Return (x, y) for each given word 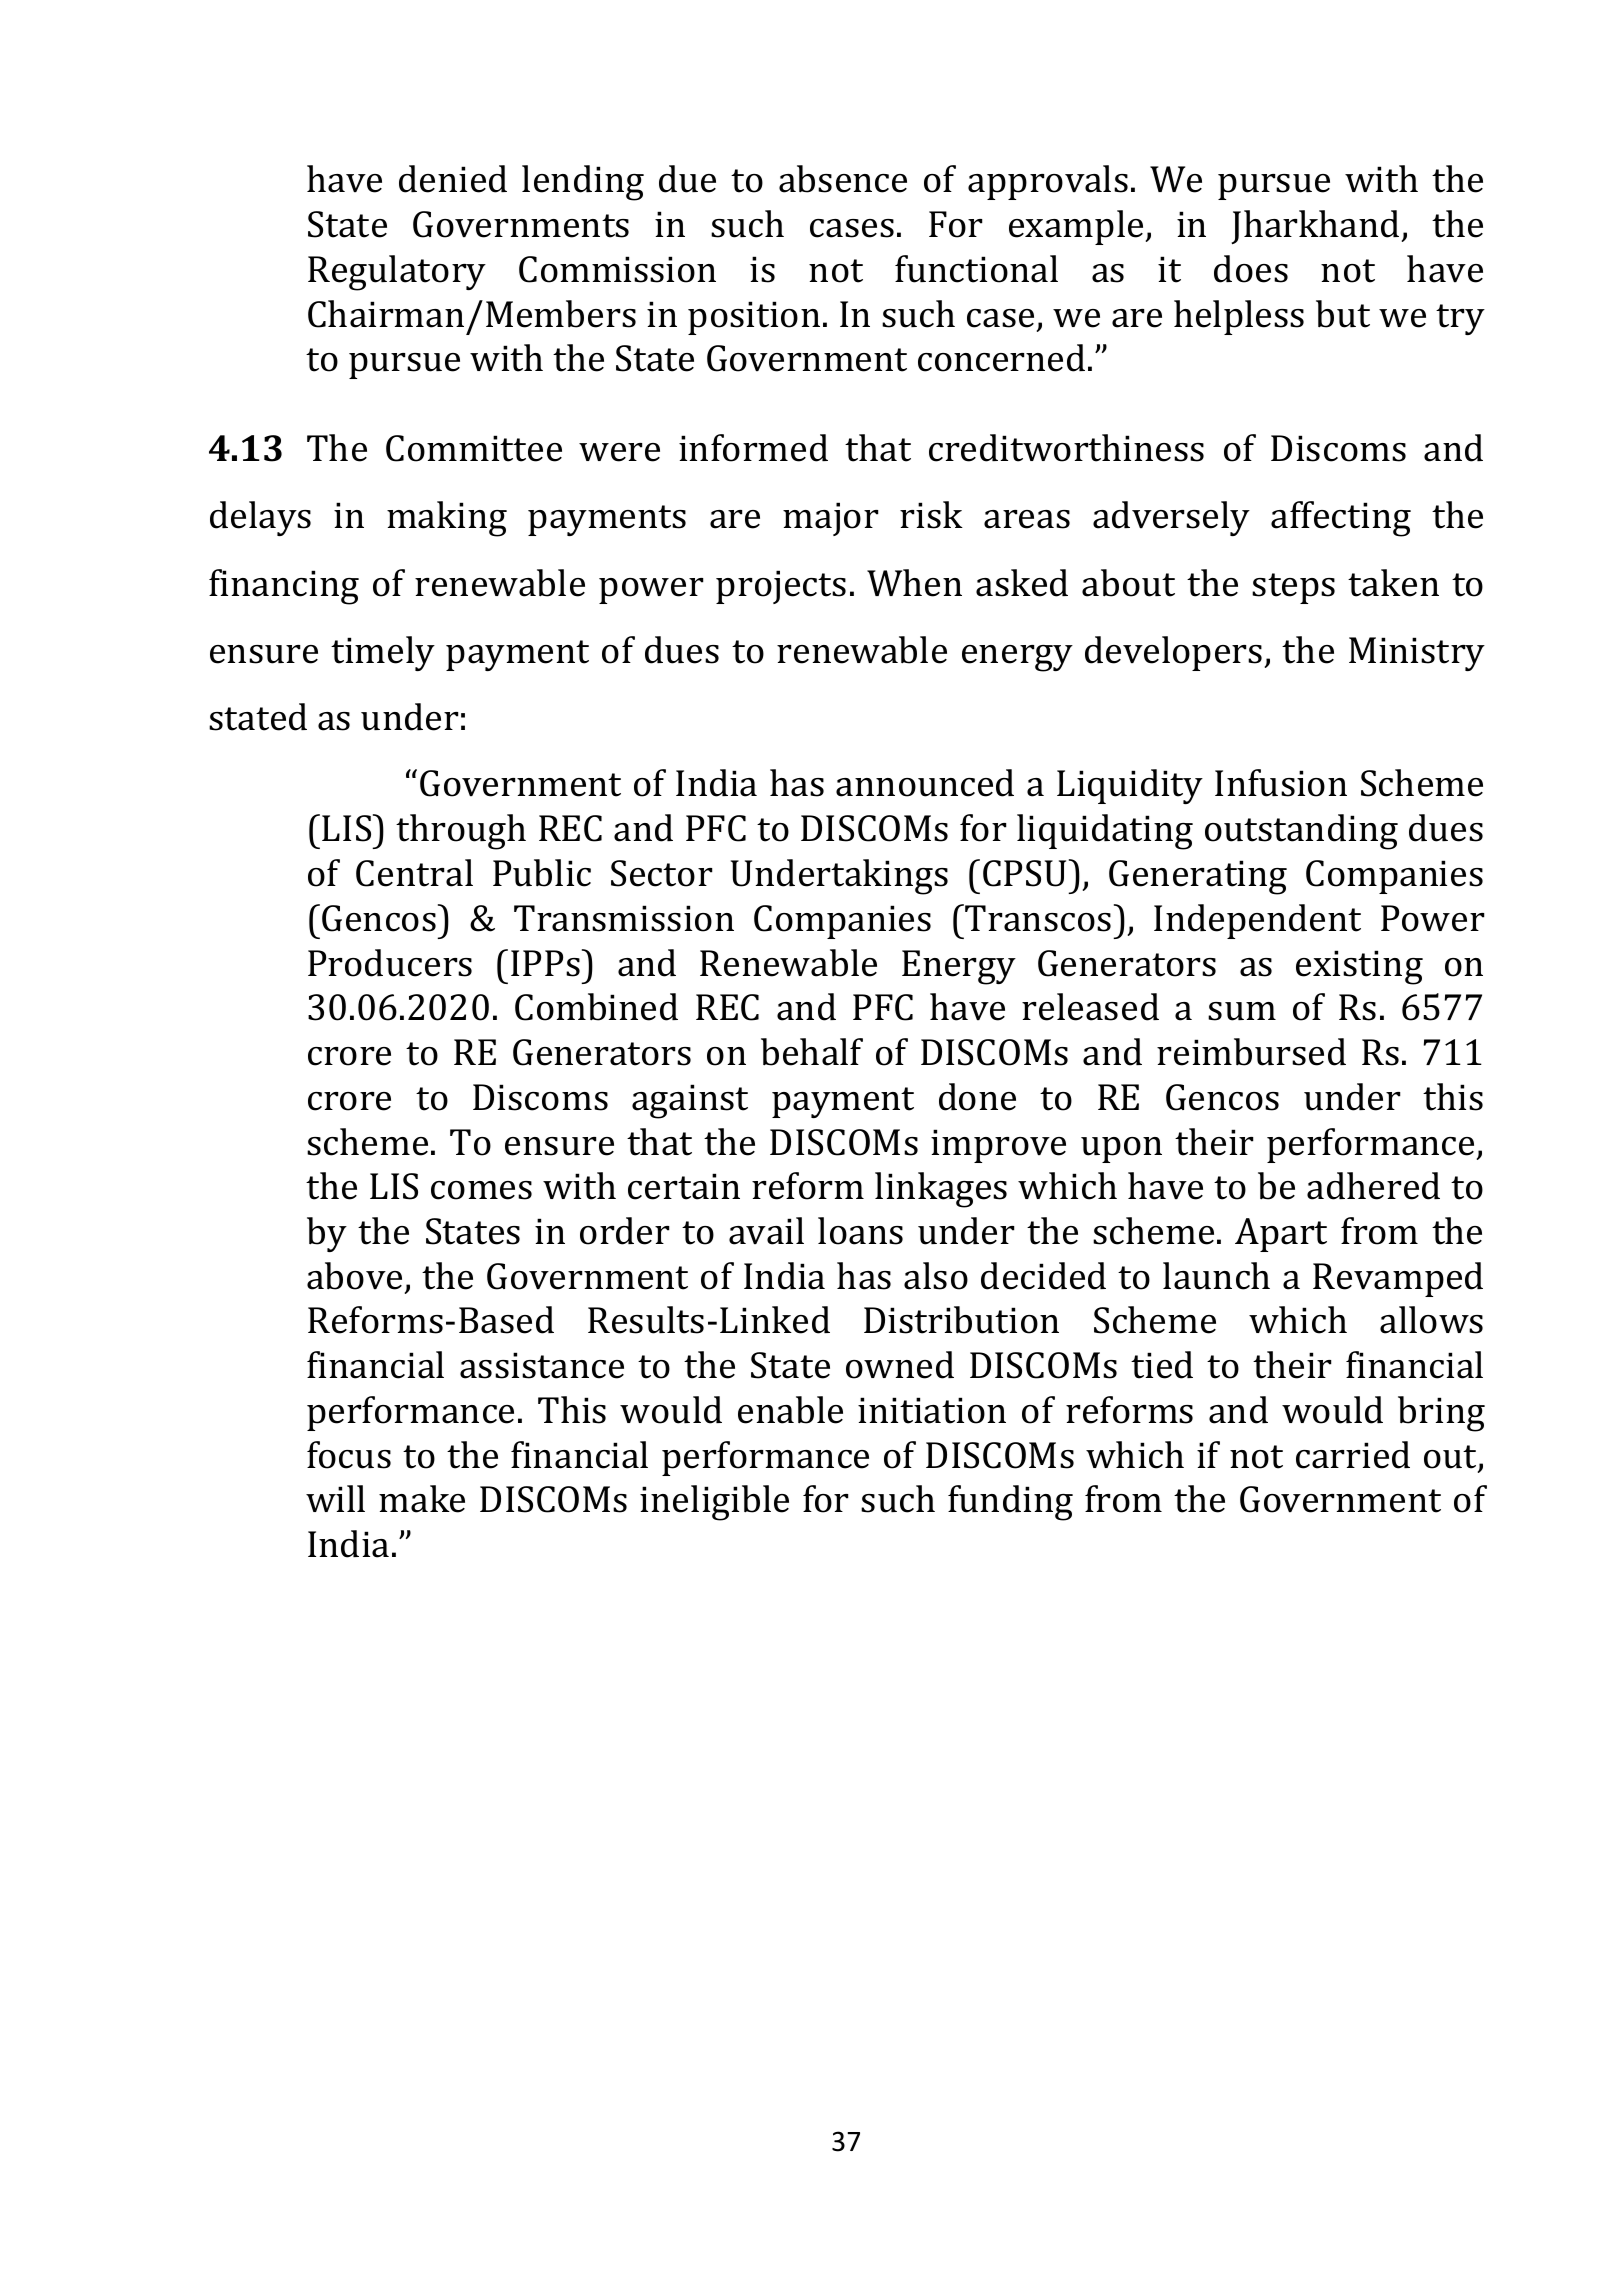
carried (1353, 1455)
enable (790, 1410)
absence (843, 179)
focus (349, 1455)
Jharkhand (1315, 227)
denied (453, 179)
